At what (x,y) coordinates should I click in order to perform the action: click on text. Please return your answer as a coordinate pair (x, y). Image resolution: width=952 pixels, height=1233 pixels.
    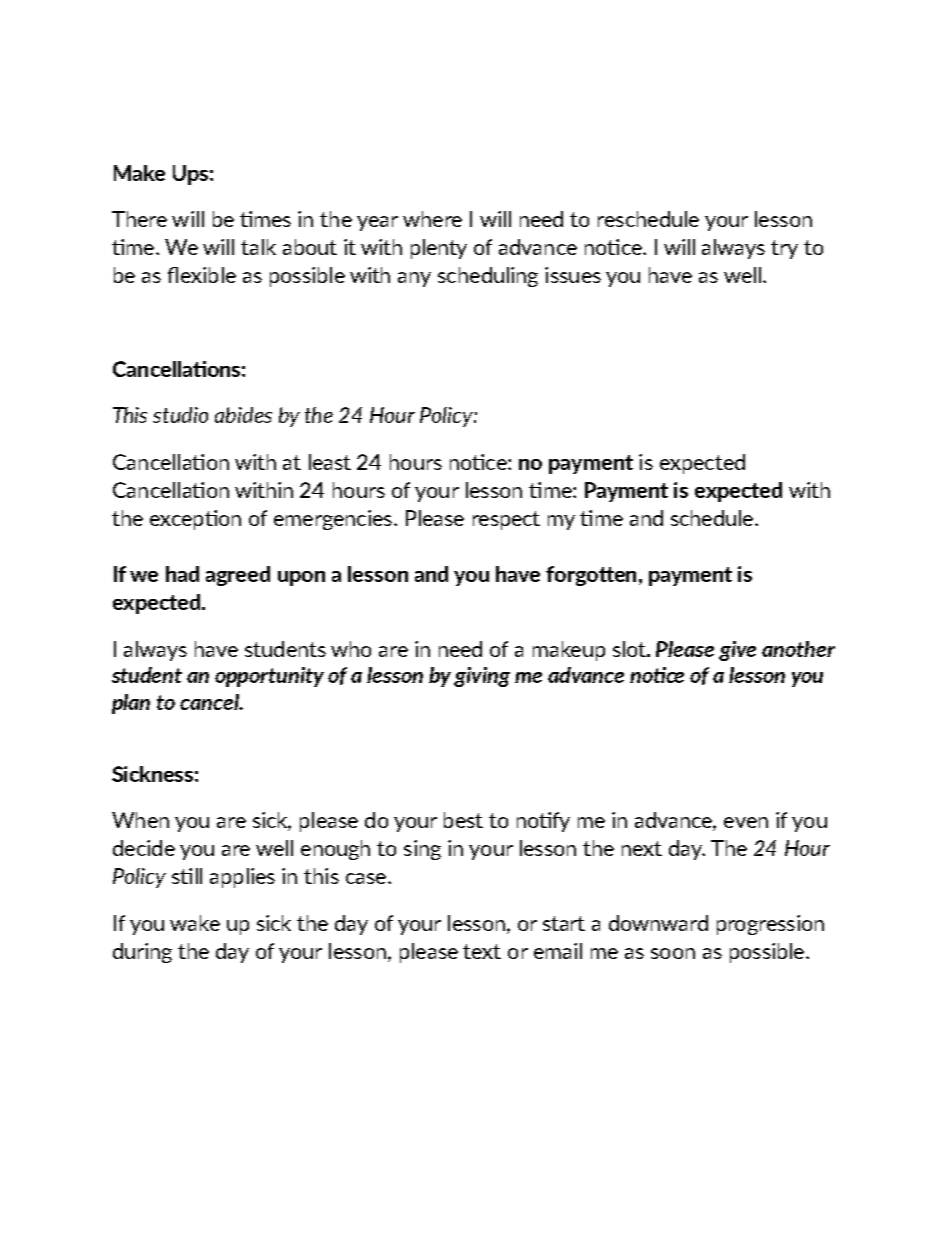
    Looking at the image, I should click on (482, 951).
